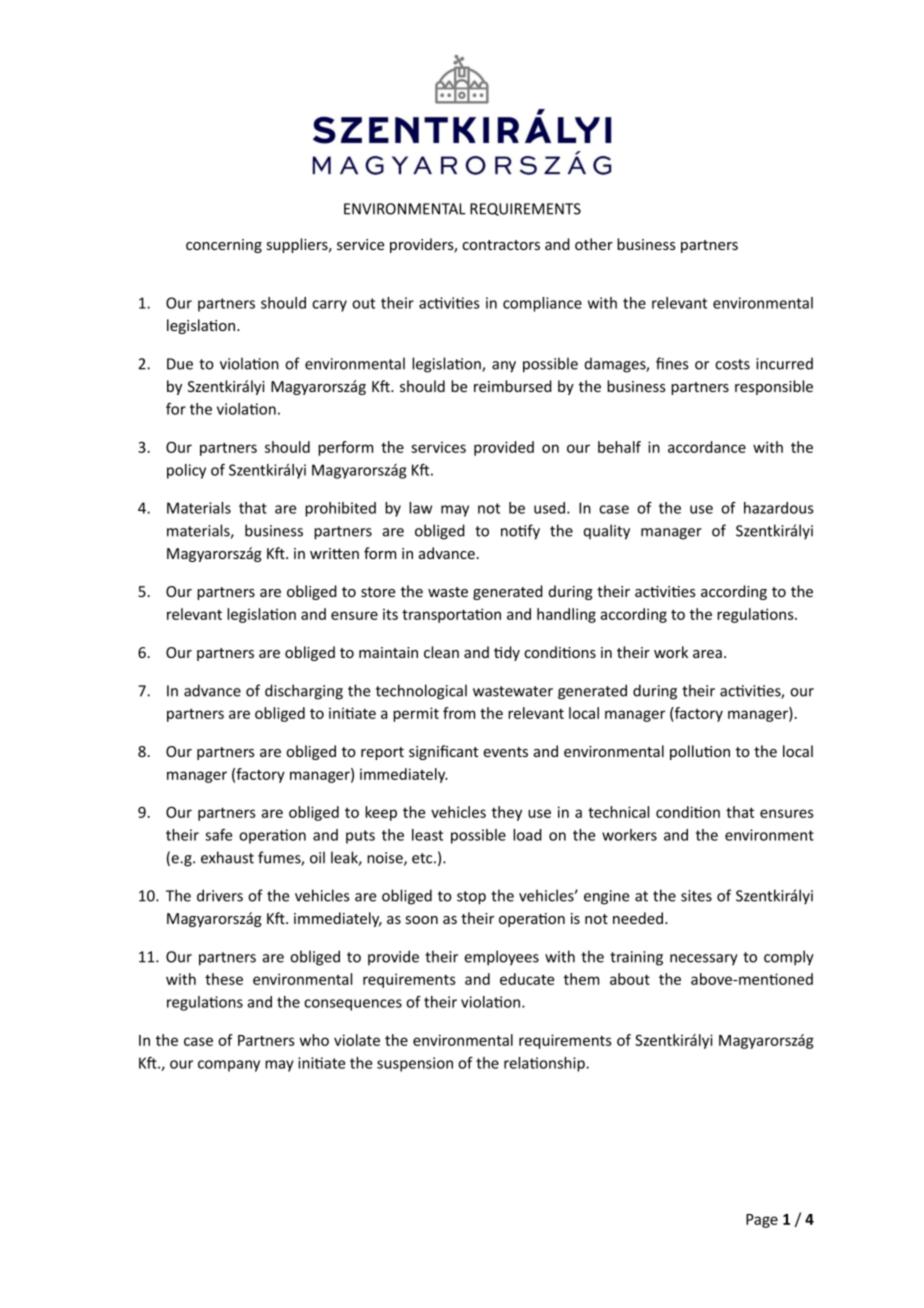 This screenshot has height=1308, width=924. I want to click on concerning, so click(224, 246).
